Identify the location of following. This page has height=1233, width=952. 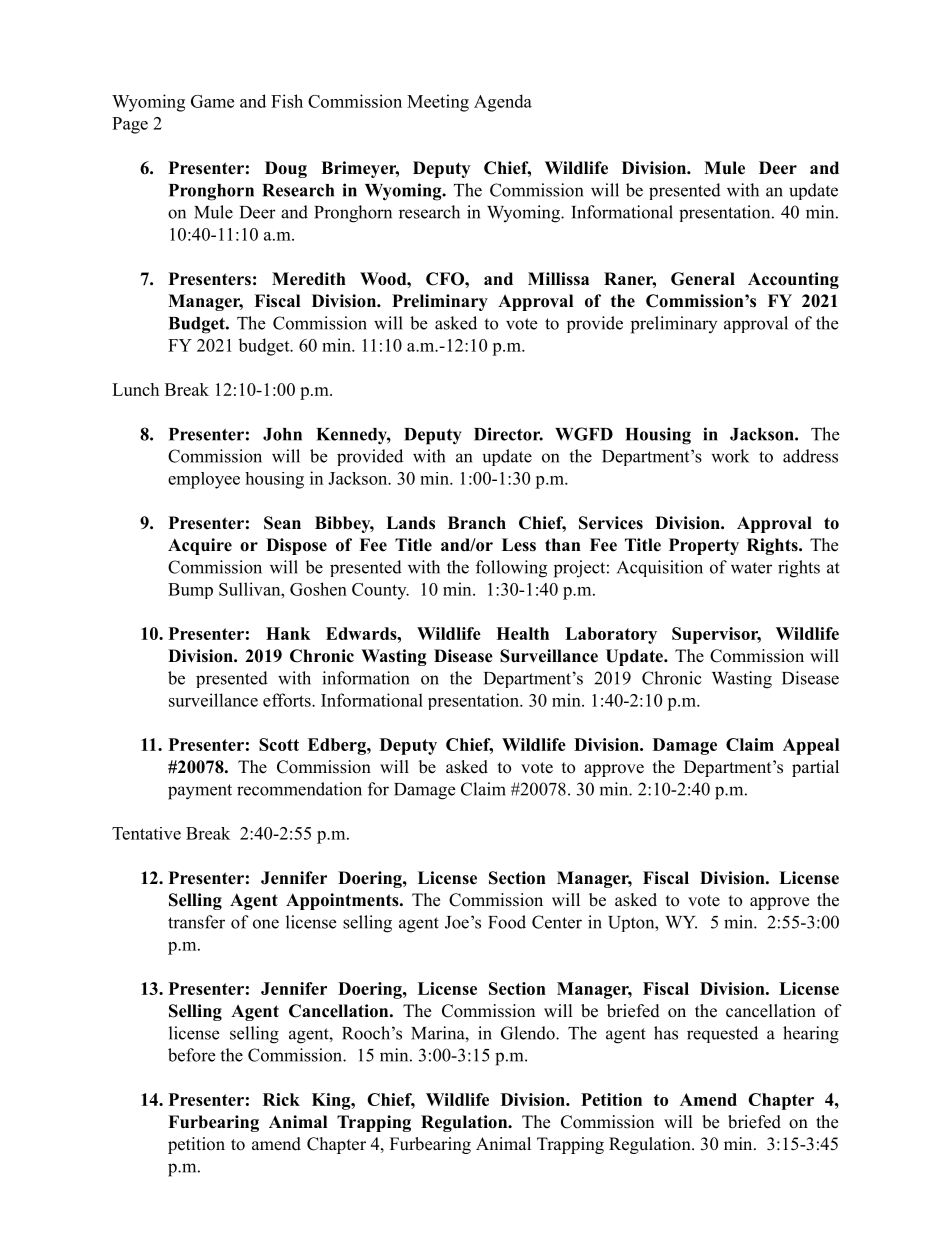
(511, 569).
